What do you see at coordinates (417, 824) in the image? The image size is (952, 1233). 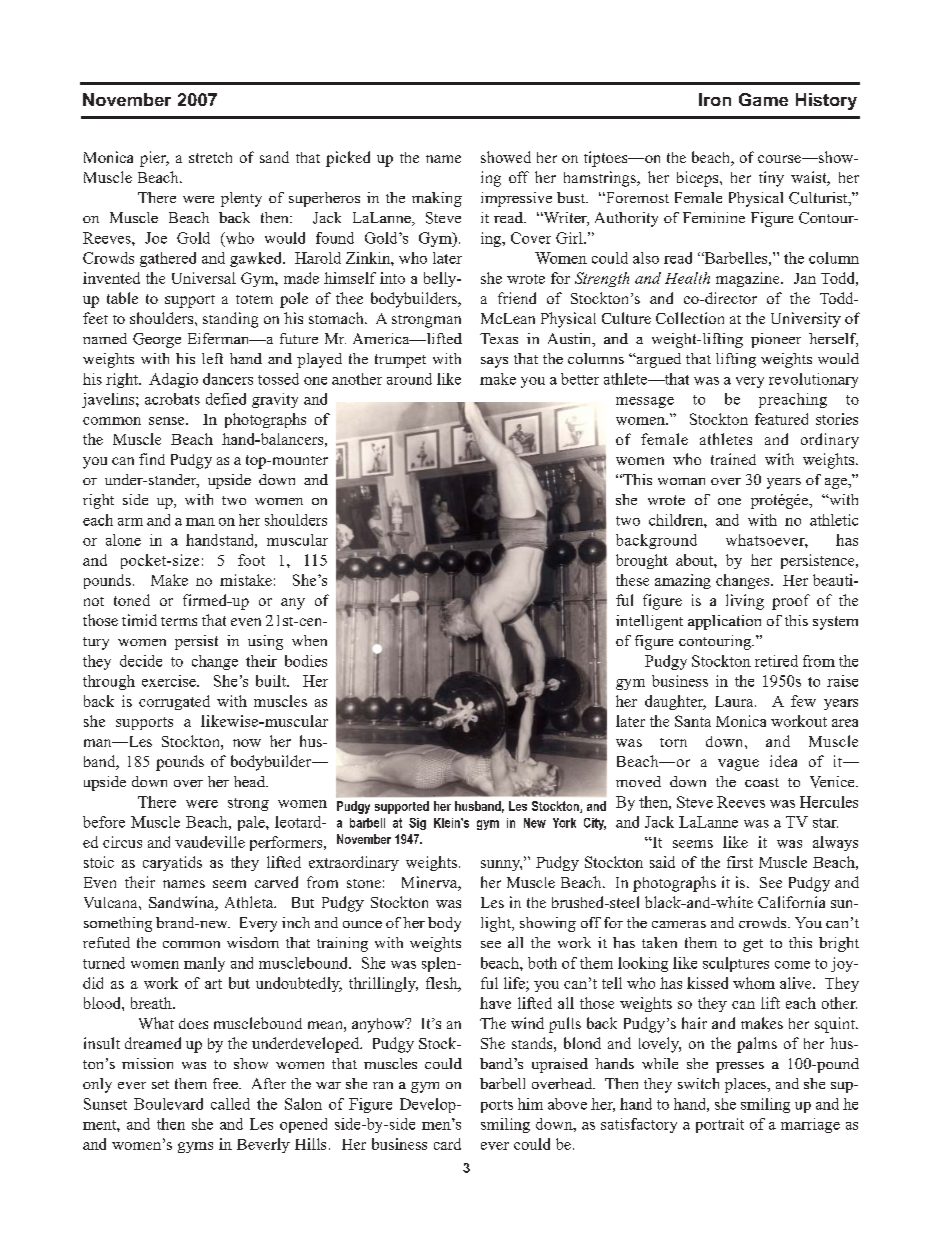 I see `Sig` at bounding box center [417, 824].
